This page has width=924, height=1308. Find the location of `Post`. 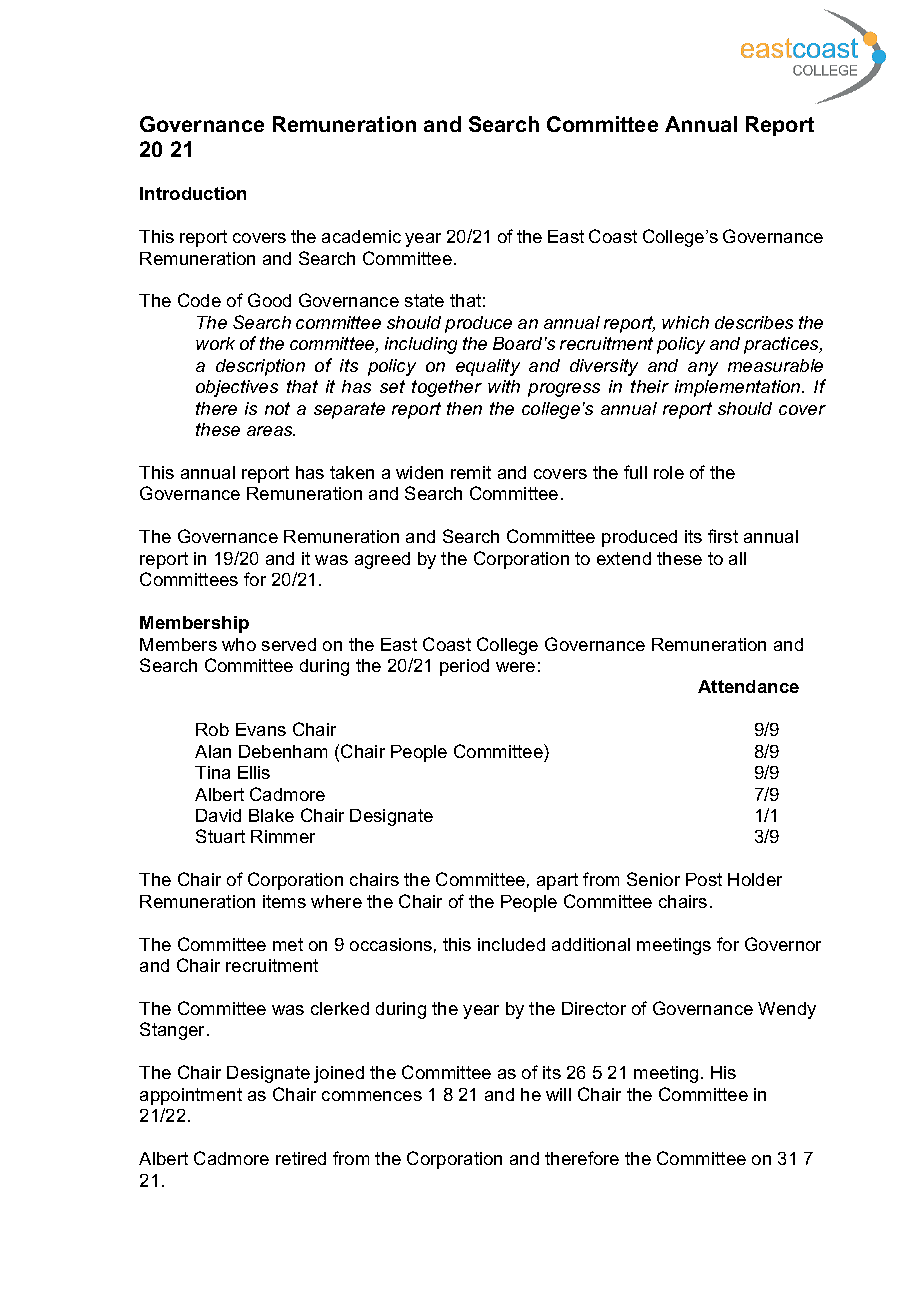

Post is located at coordinates (704, 879).
